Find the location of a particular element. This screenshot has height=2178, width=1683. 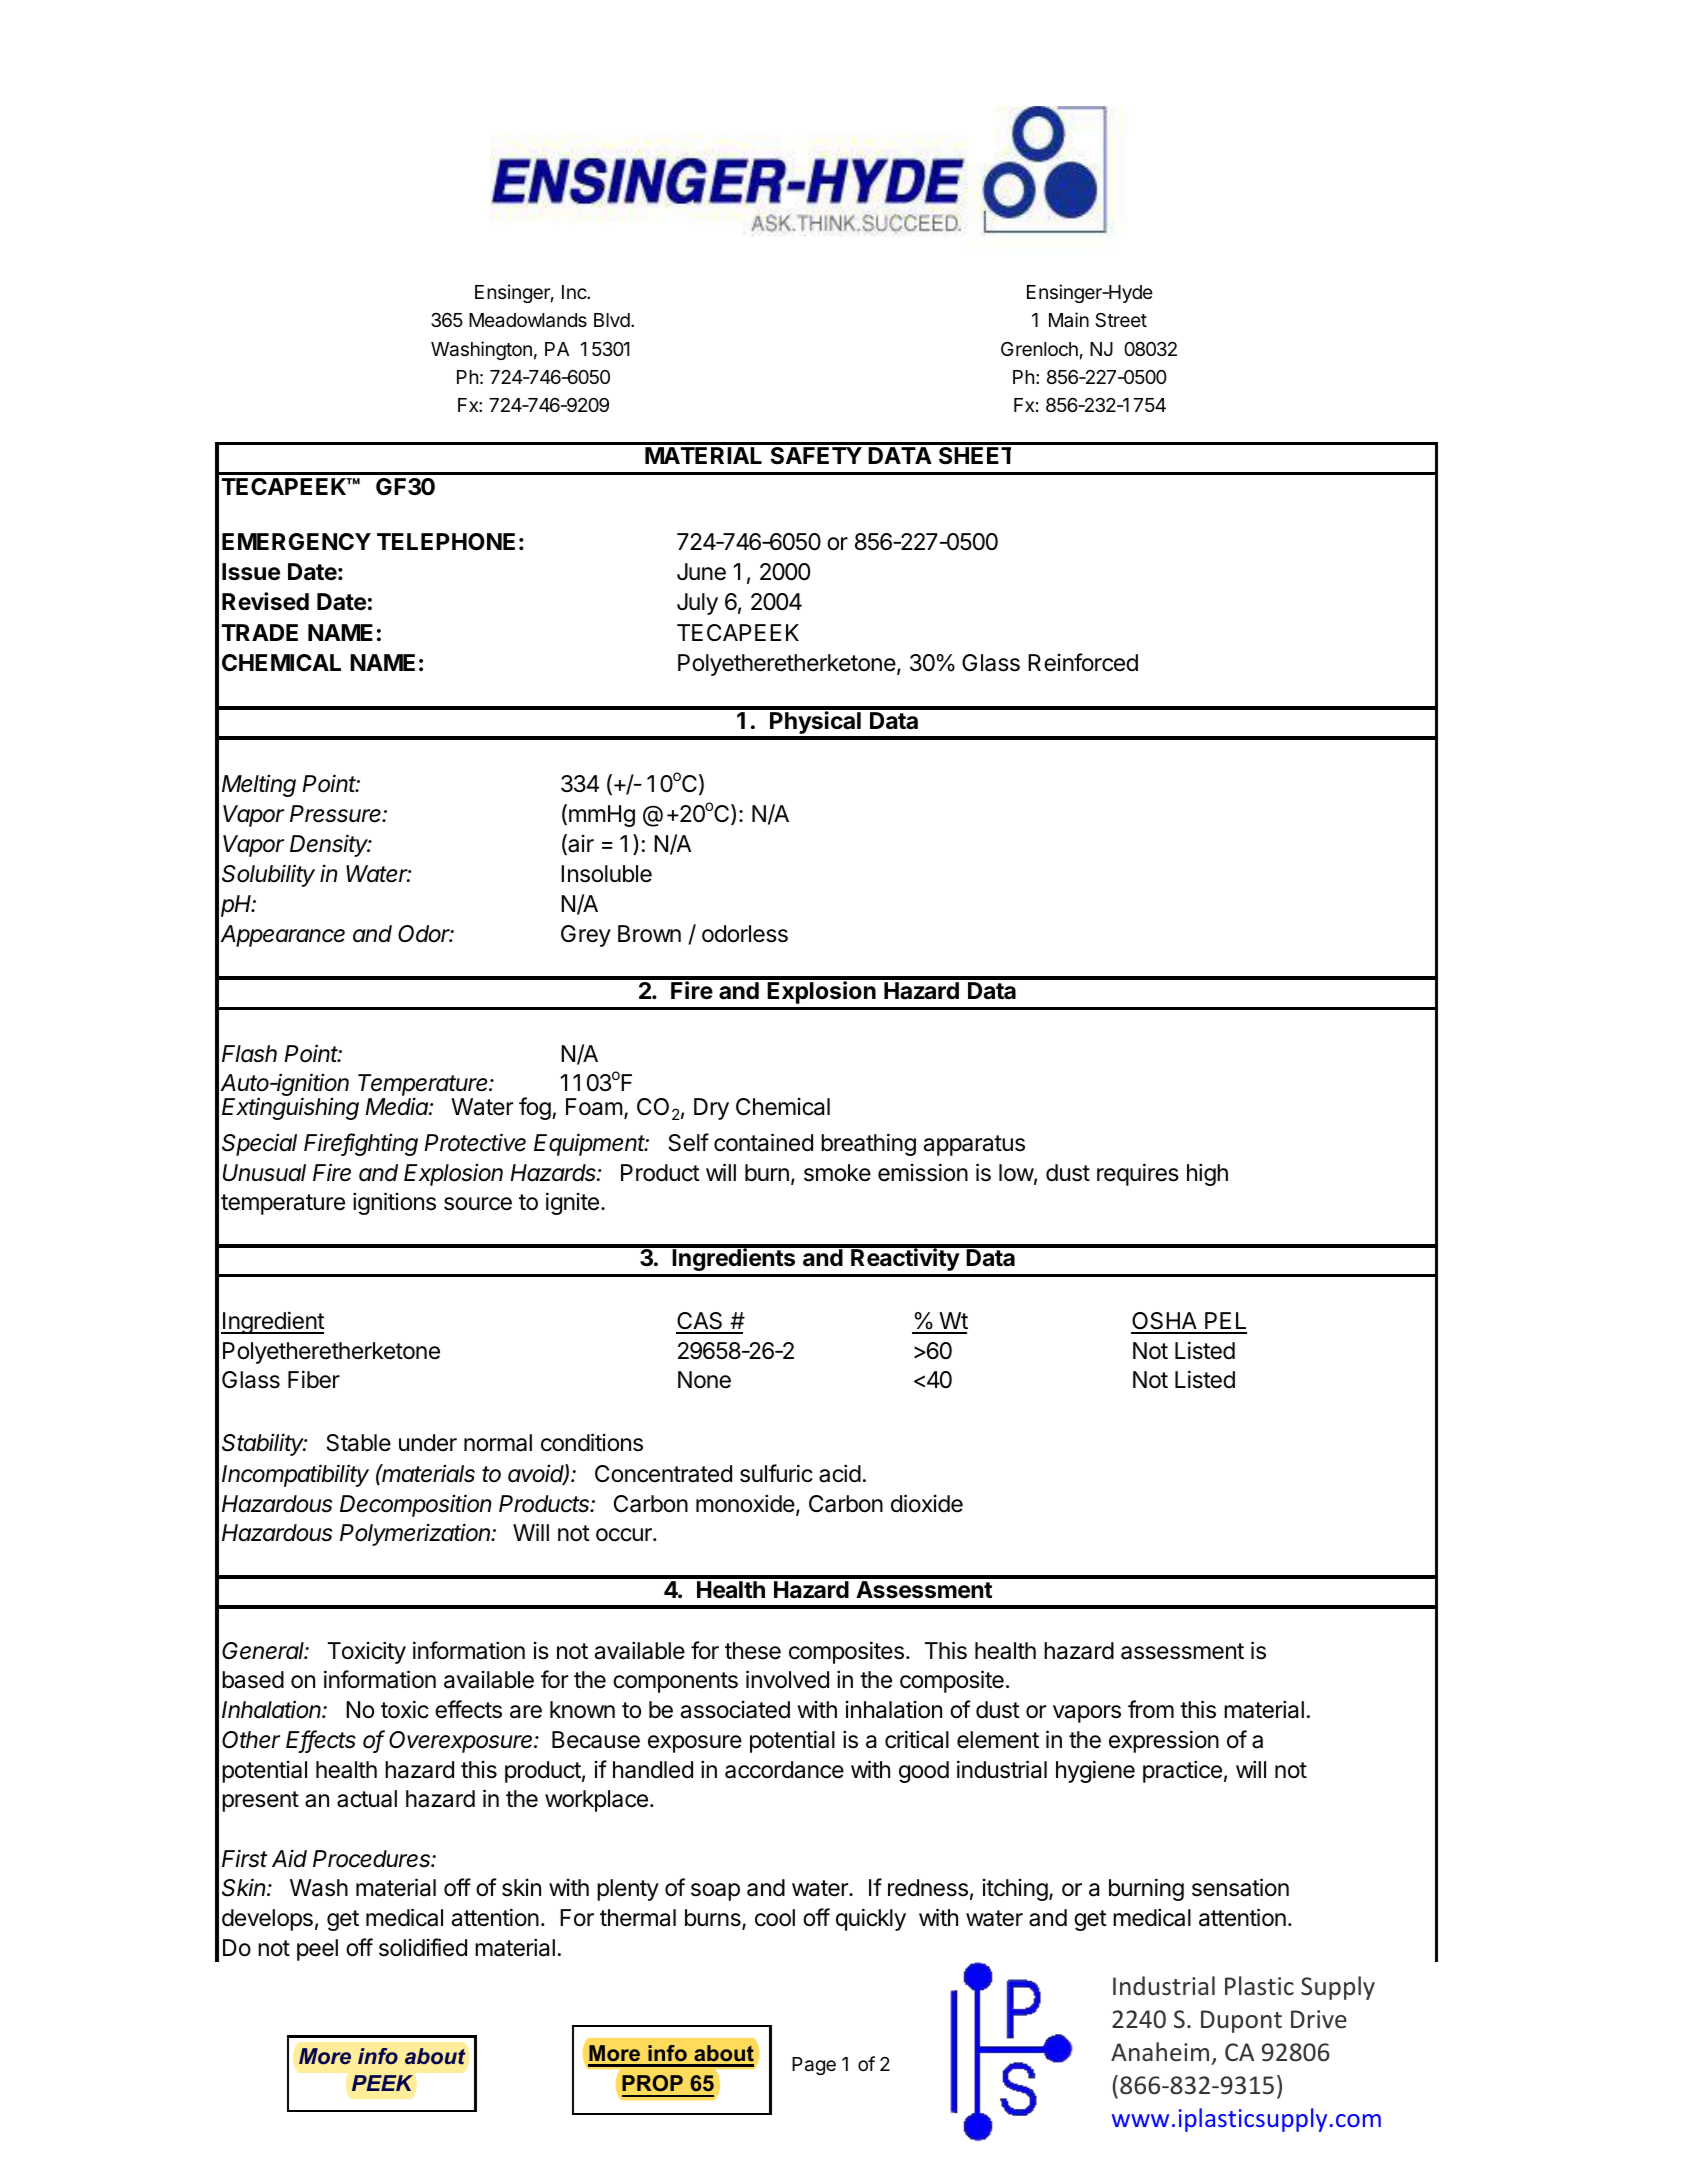

Street is located at coordinates (1121, 320).
